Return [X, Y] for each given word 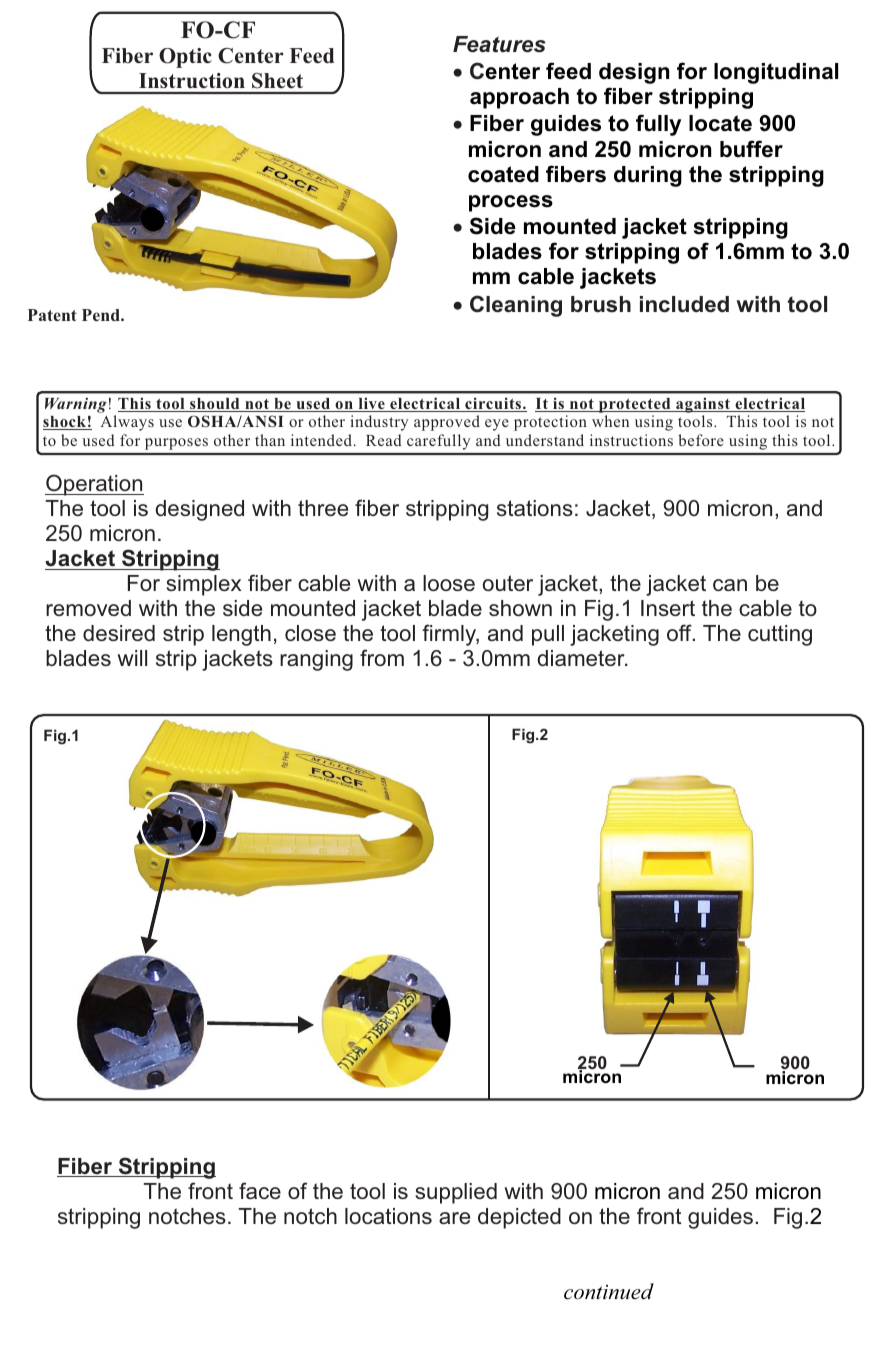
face [260, 1190]
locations [388, 1216]
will [132, 658]
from [382, 657]
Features [499, 44]
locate [720, 123]
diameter [582, 658]
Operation [94, 485]
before [701, 440]
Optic [185, 58]
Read [384, 440]
